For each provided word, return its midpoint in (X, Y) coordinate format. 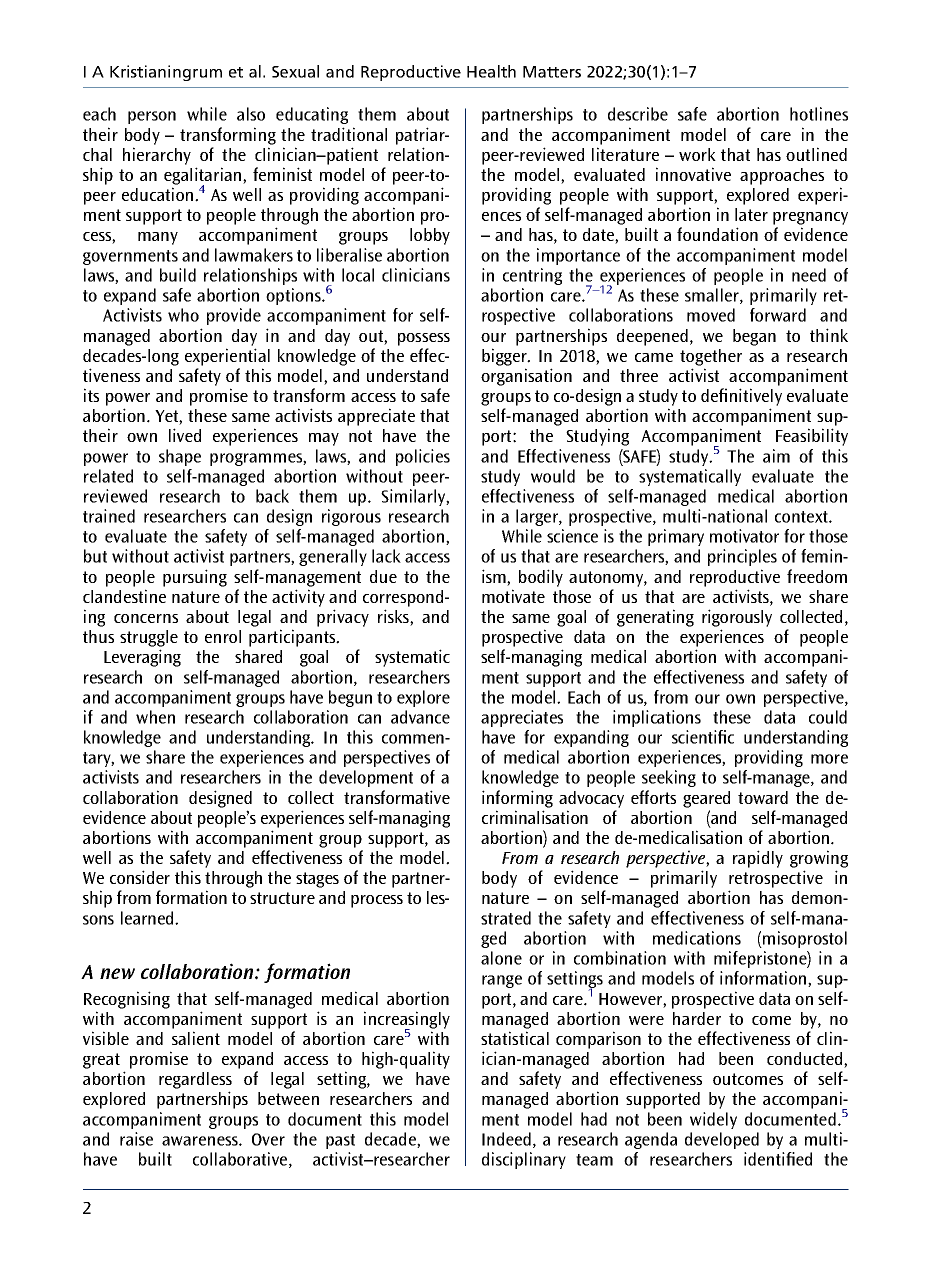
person (152, 117)
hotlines (819, 114)
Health (491, 71)
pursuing (195, 578)
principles (742, 557)
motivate (513, 596)
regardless (195, 1080)
